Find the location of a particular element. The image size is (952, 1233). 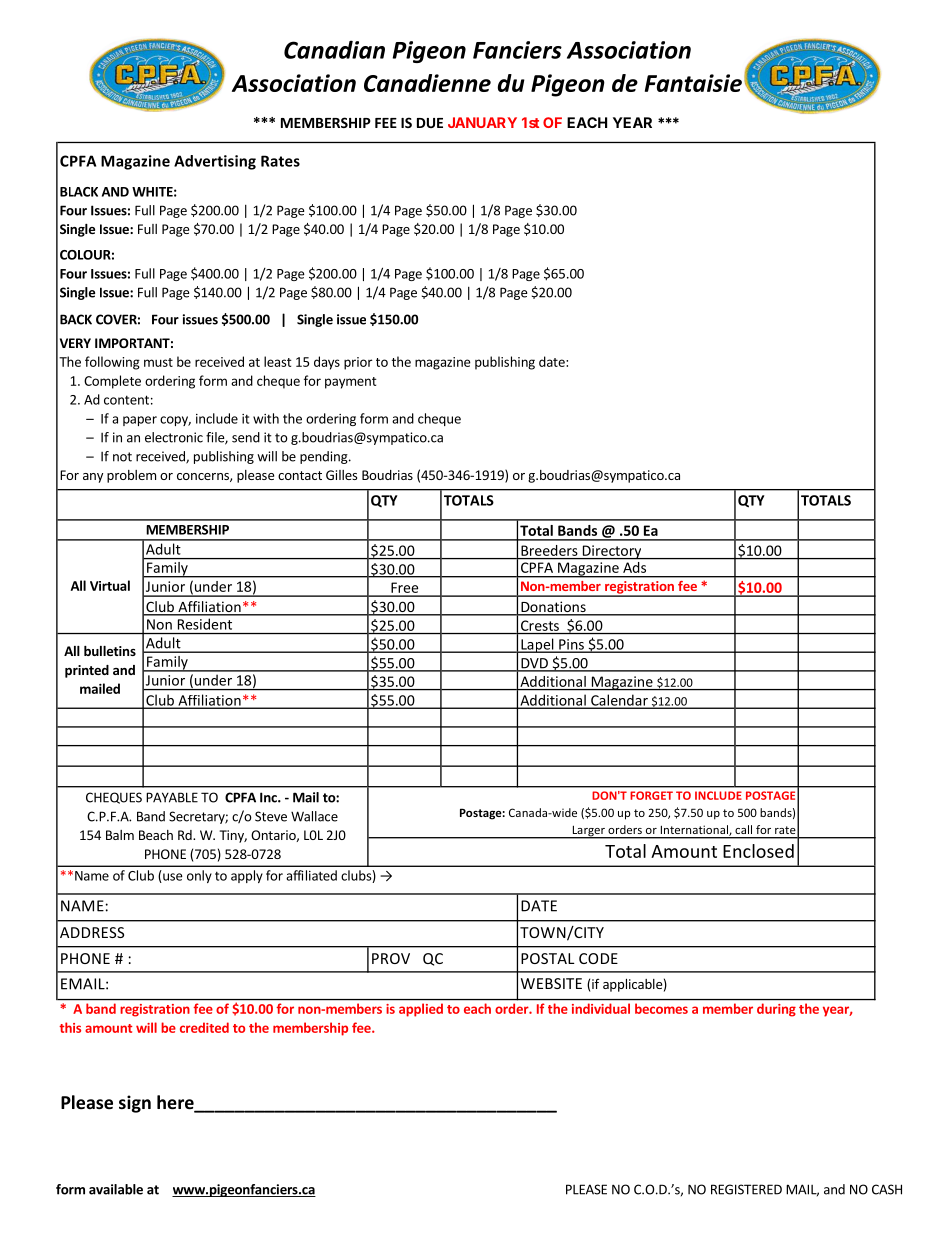

electronic is located at coordinates (174, 437).
